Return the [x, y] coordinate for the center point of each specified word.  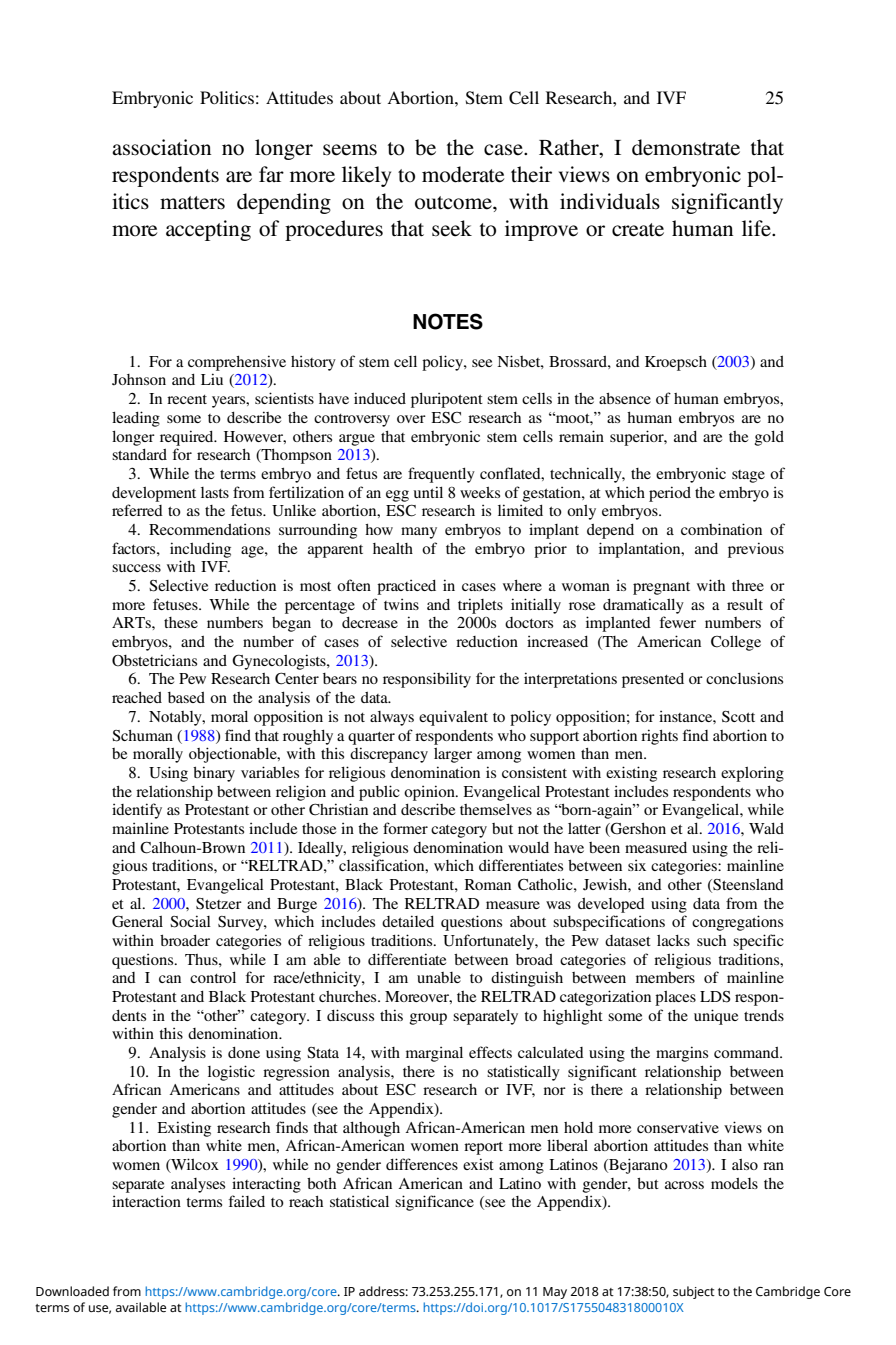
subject [694, 1292]
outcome [454, 203]
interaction [146, 1201]
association [161, 147]
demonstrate [686, 147]
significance [434, 1203]
